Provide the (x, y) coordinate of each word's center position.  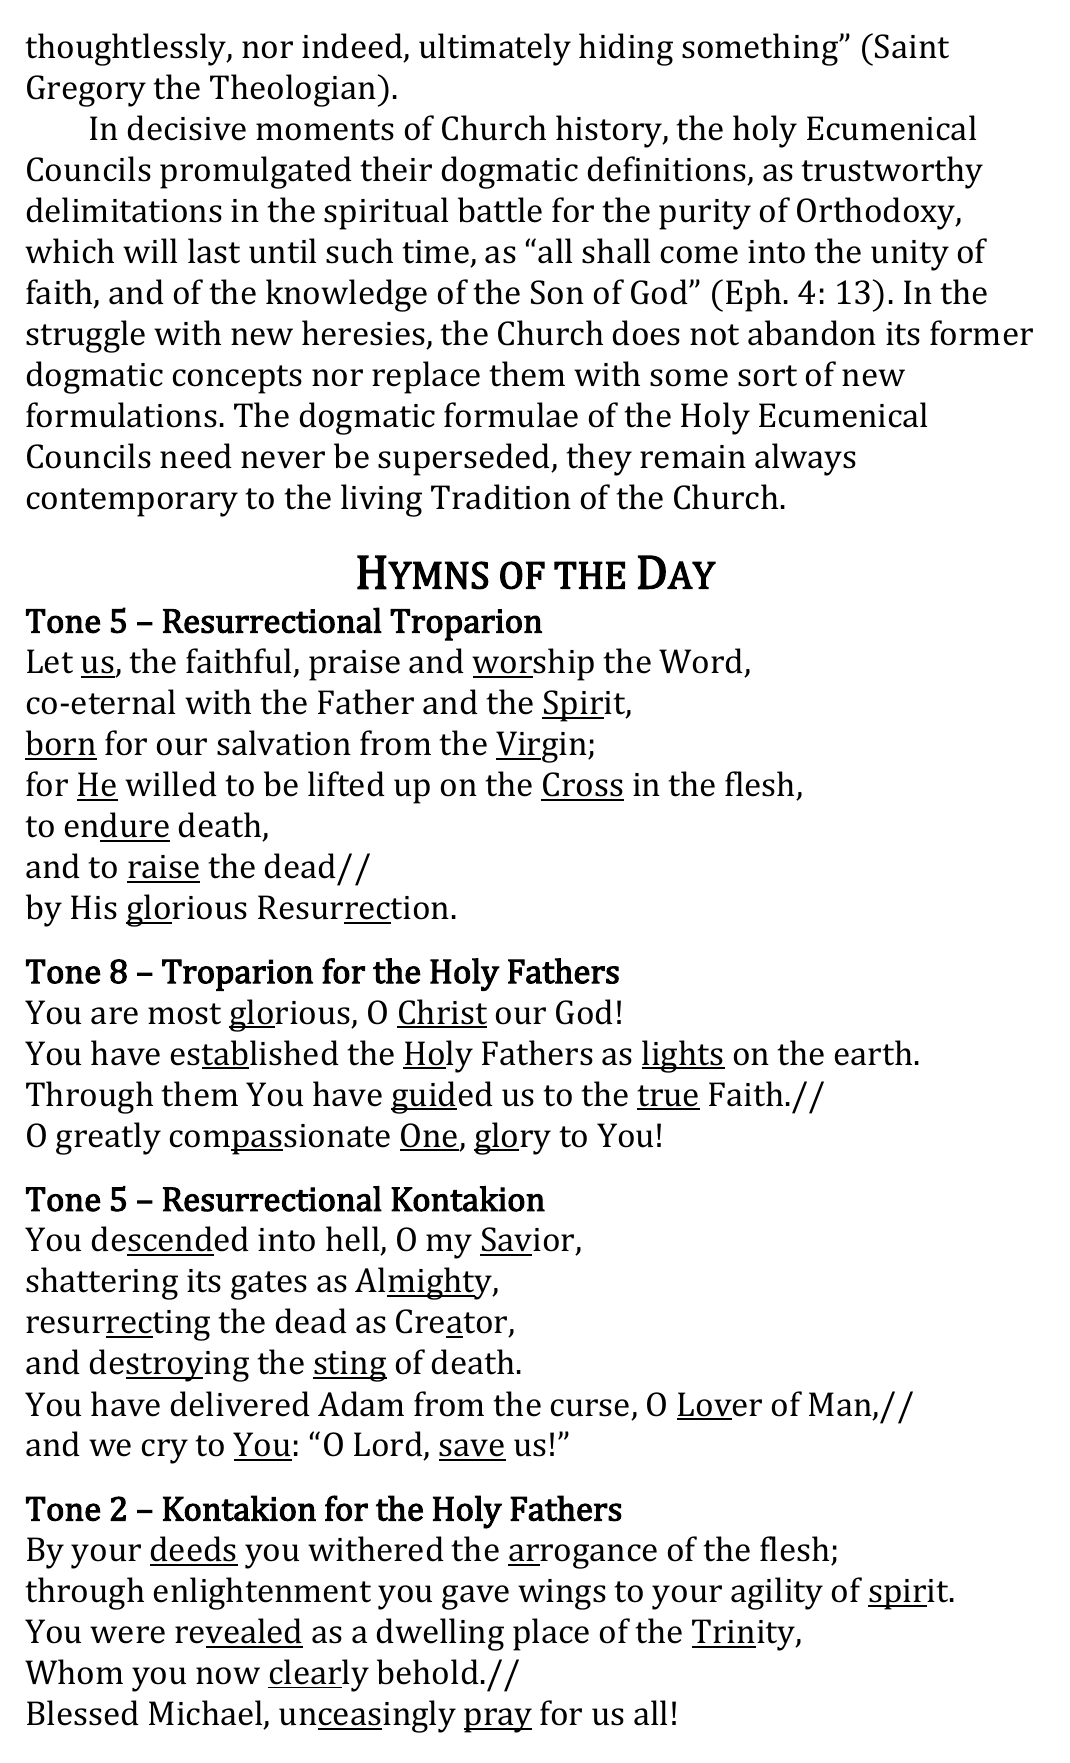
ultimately (495, 49)
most (184, 1014)
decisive (187, 128)
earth (873, 1053)
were (127, 1635)
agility (777, 1593)
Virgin (542, 747)
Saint (912, 46)
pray (498, 1720)
